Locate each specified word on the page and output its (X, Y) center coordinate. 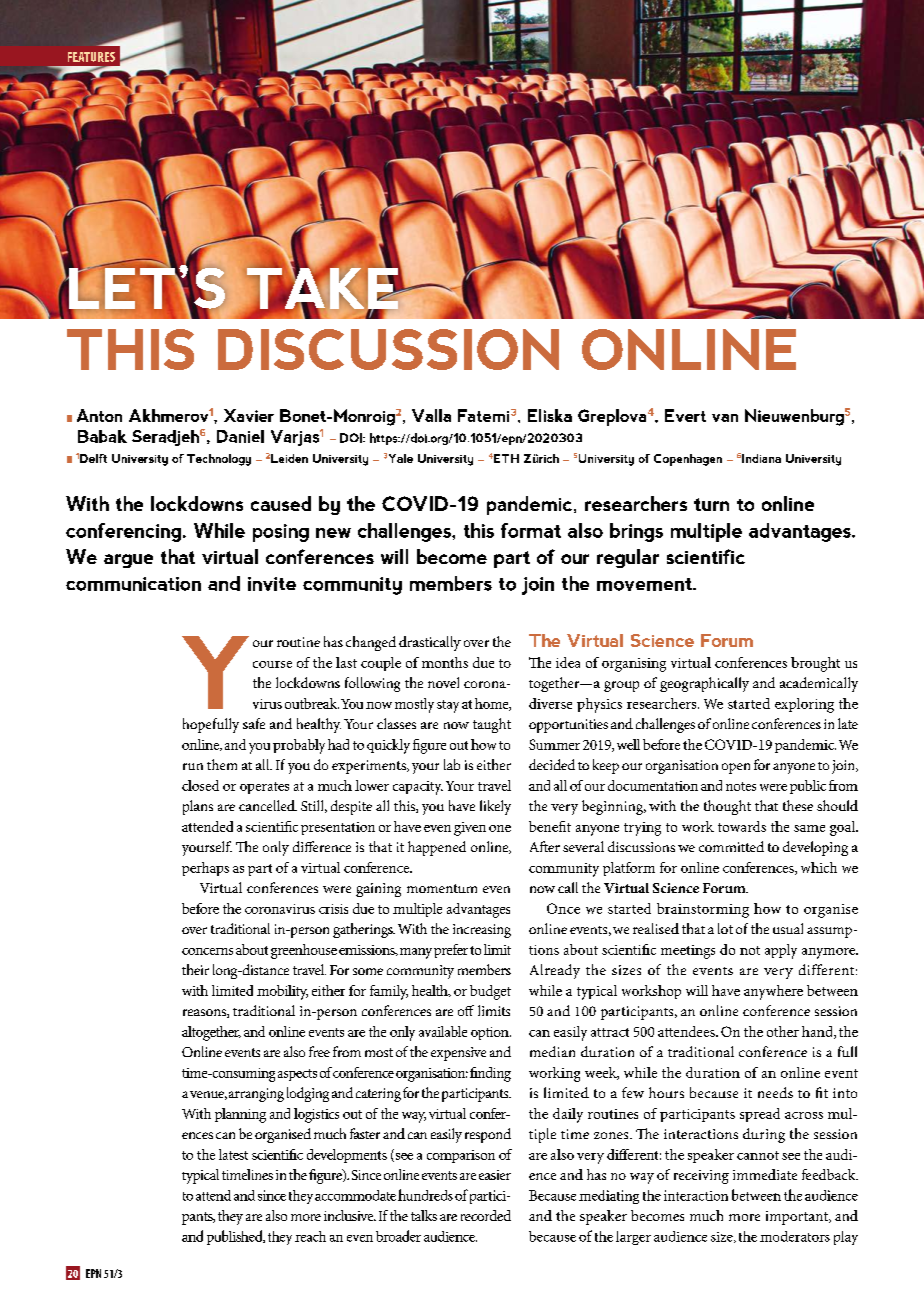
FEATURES (91, 57)
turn (711, 504)
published (236, 1237)
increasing (482, 931)
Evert (685, 415)
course (272, 664)
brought (815, 664)
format (531, 530)
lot (725, 928)
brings (636, 532)
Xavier (249, 415)
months (445, 662)
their (195, 969)
